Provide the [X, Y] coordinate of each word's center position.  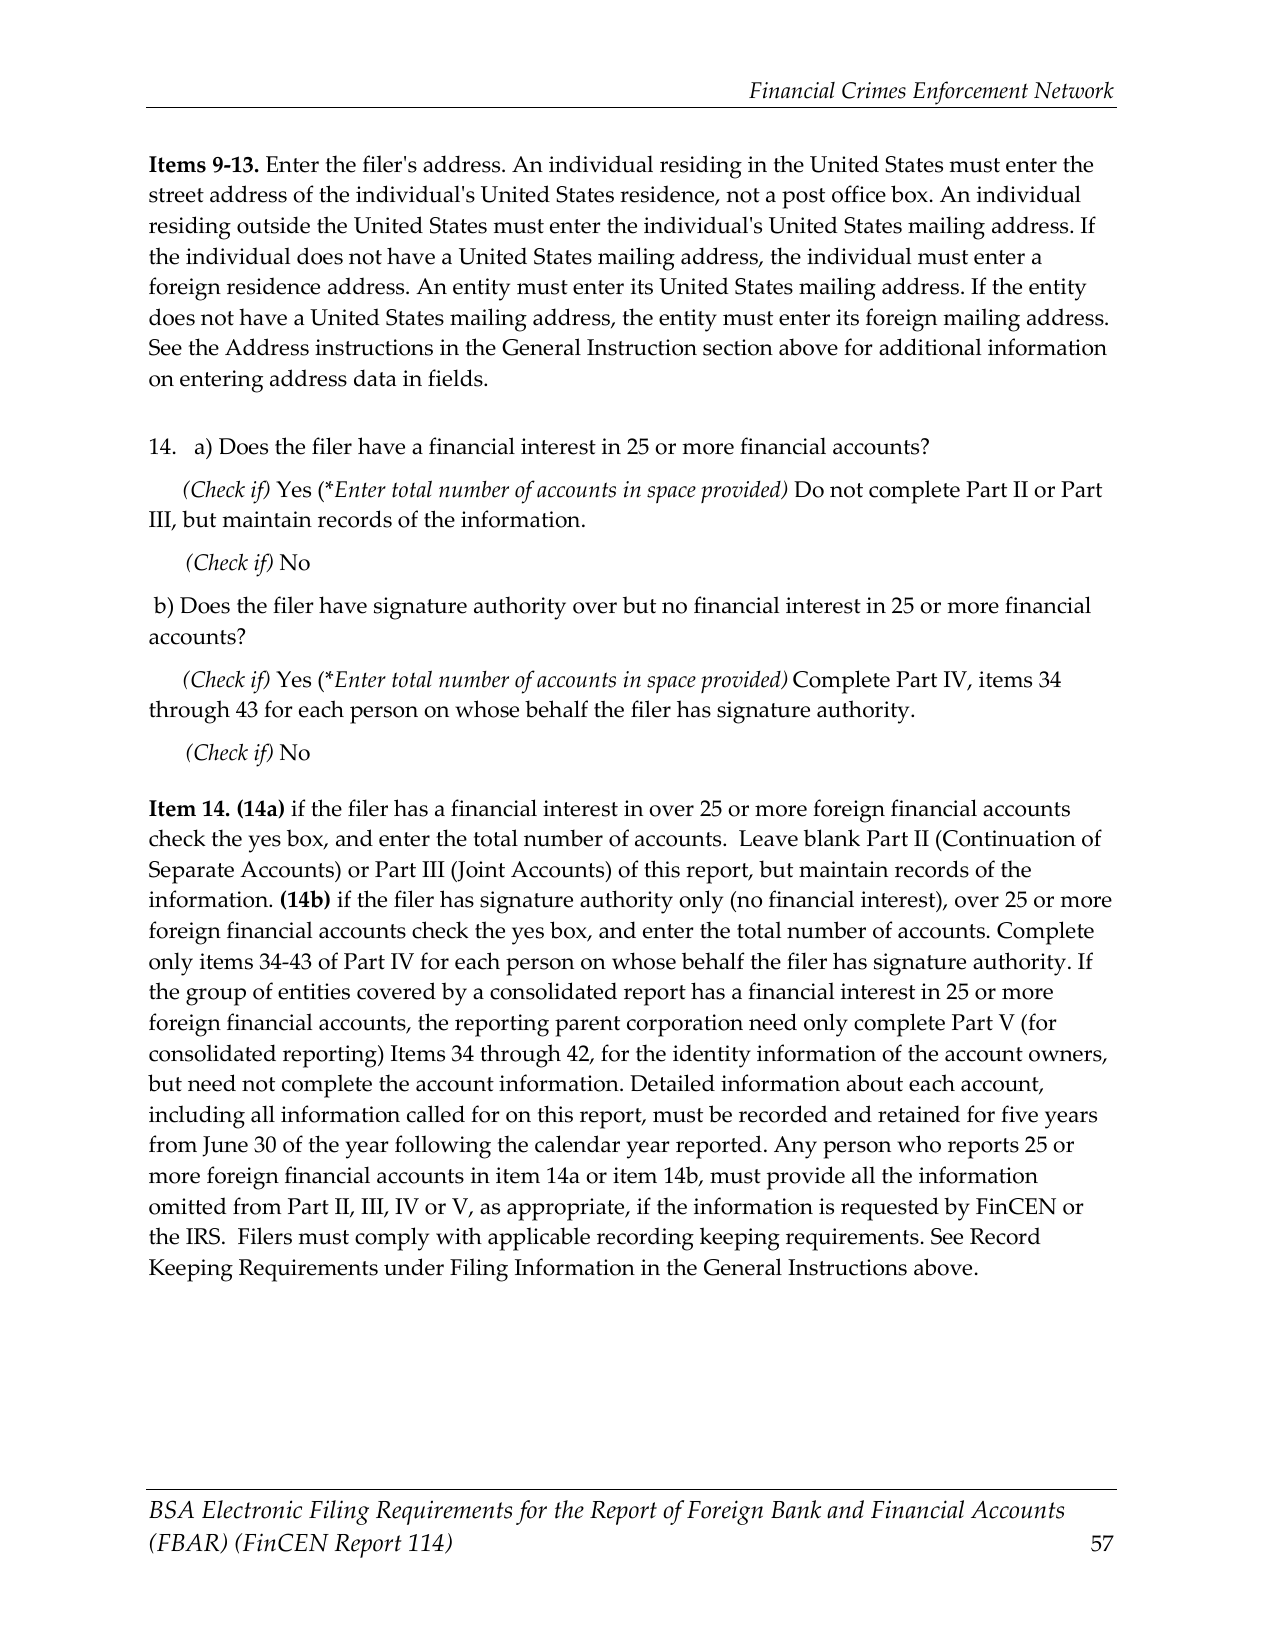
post [803, 198]
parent [587, 1026]
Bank [796, 1509]
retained [919, 1114]
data [375, 378]
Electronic [252, 1509]
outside [273, 225]
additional [930, 347]
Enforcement [970, 93]
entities [314, 991]
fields [456, 378]
